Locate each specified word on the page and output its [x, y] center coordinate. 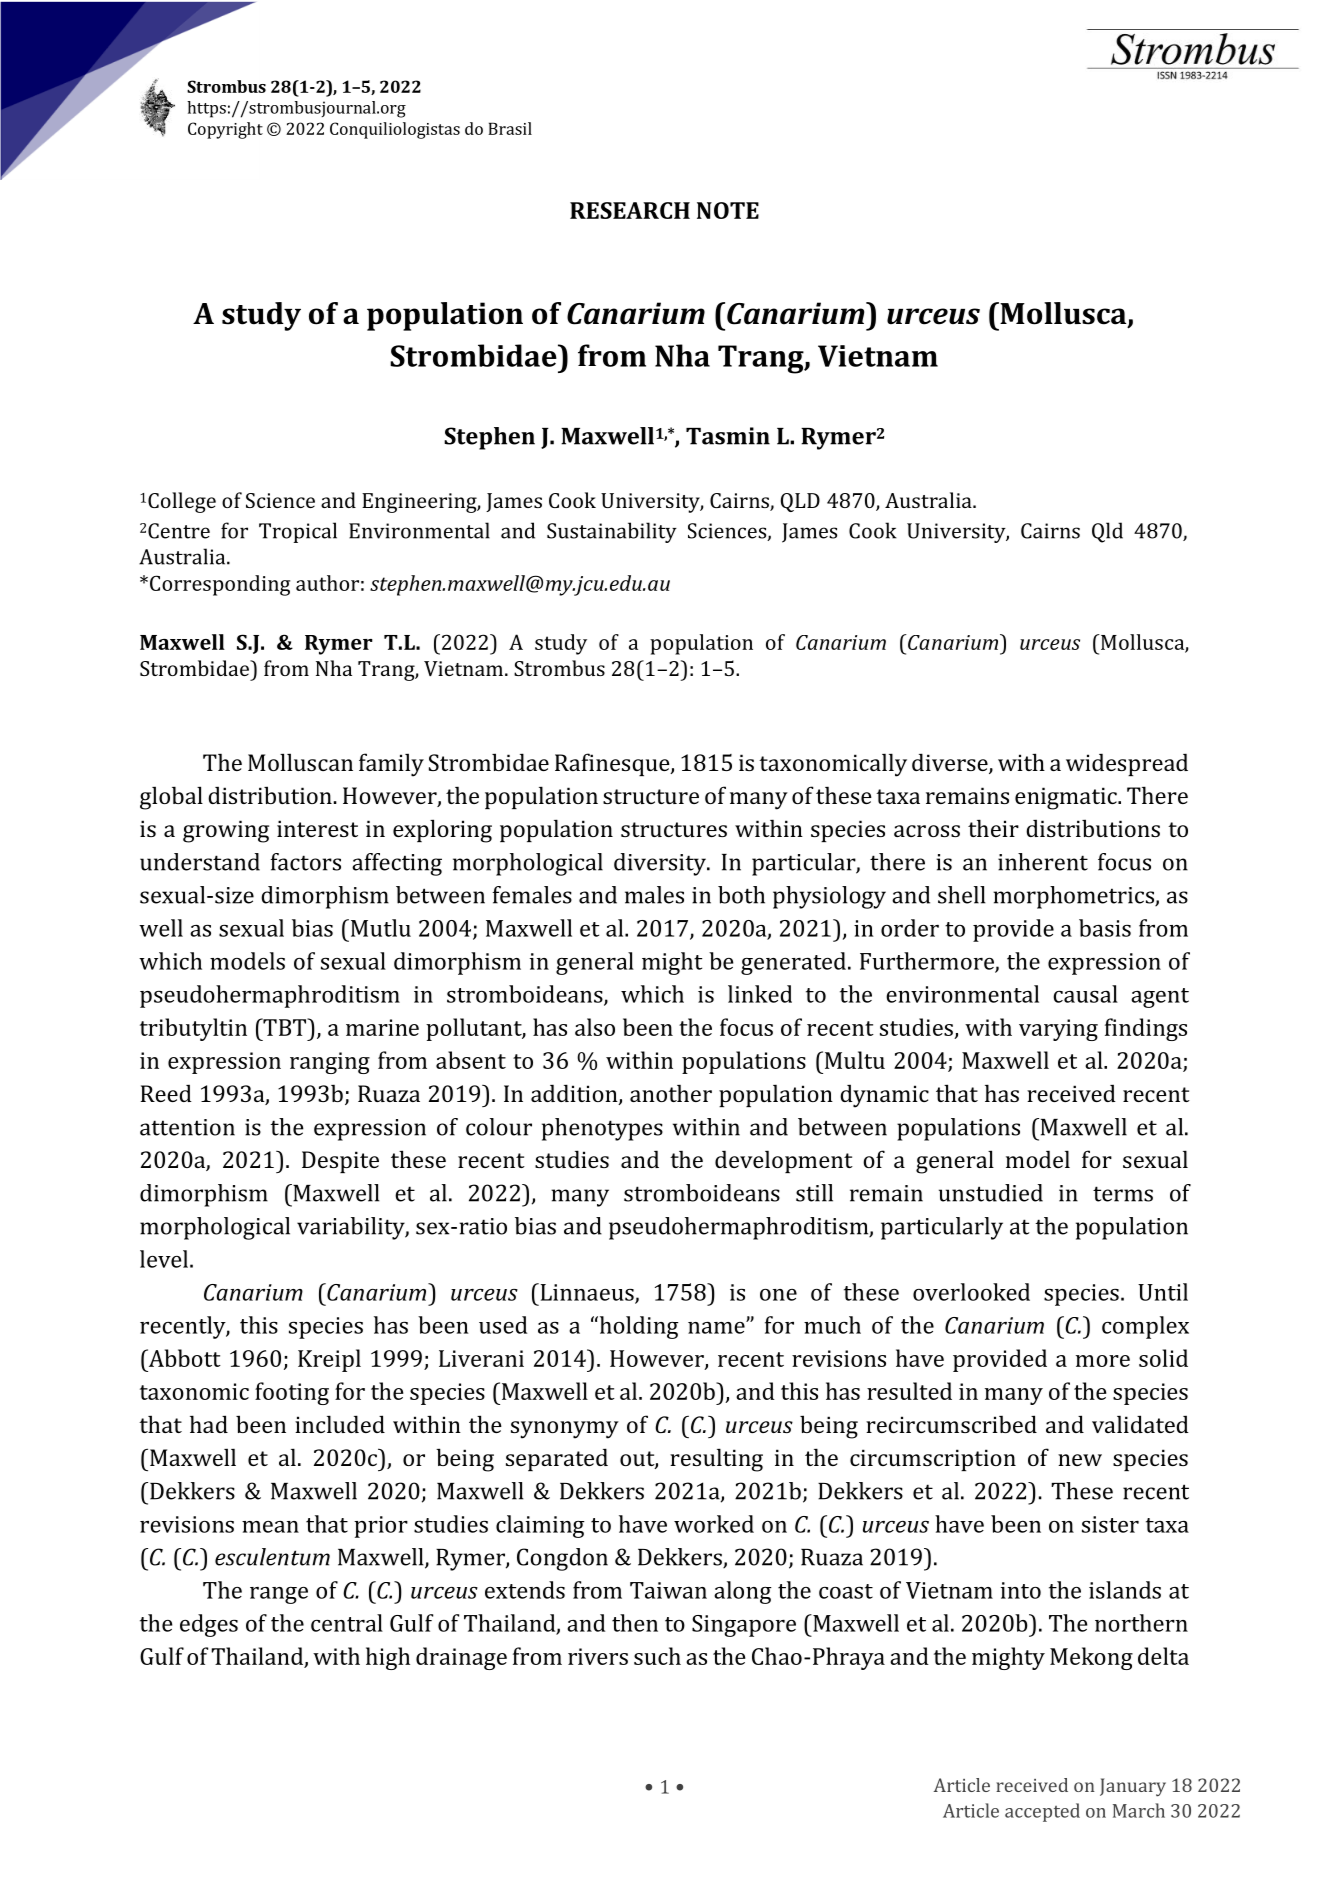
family [391, 765]
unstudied [991, 1193]
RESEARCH [630, 210]
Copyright [225, 130]
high [388, 1658]
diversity [661, 864]
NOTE [728, 210]
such [657, 1656]
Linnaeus [587, 1293]
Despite [340, 1162]
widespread [1127, 764]
